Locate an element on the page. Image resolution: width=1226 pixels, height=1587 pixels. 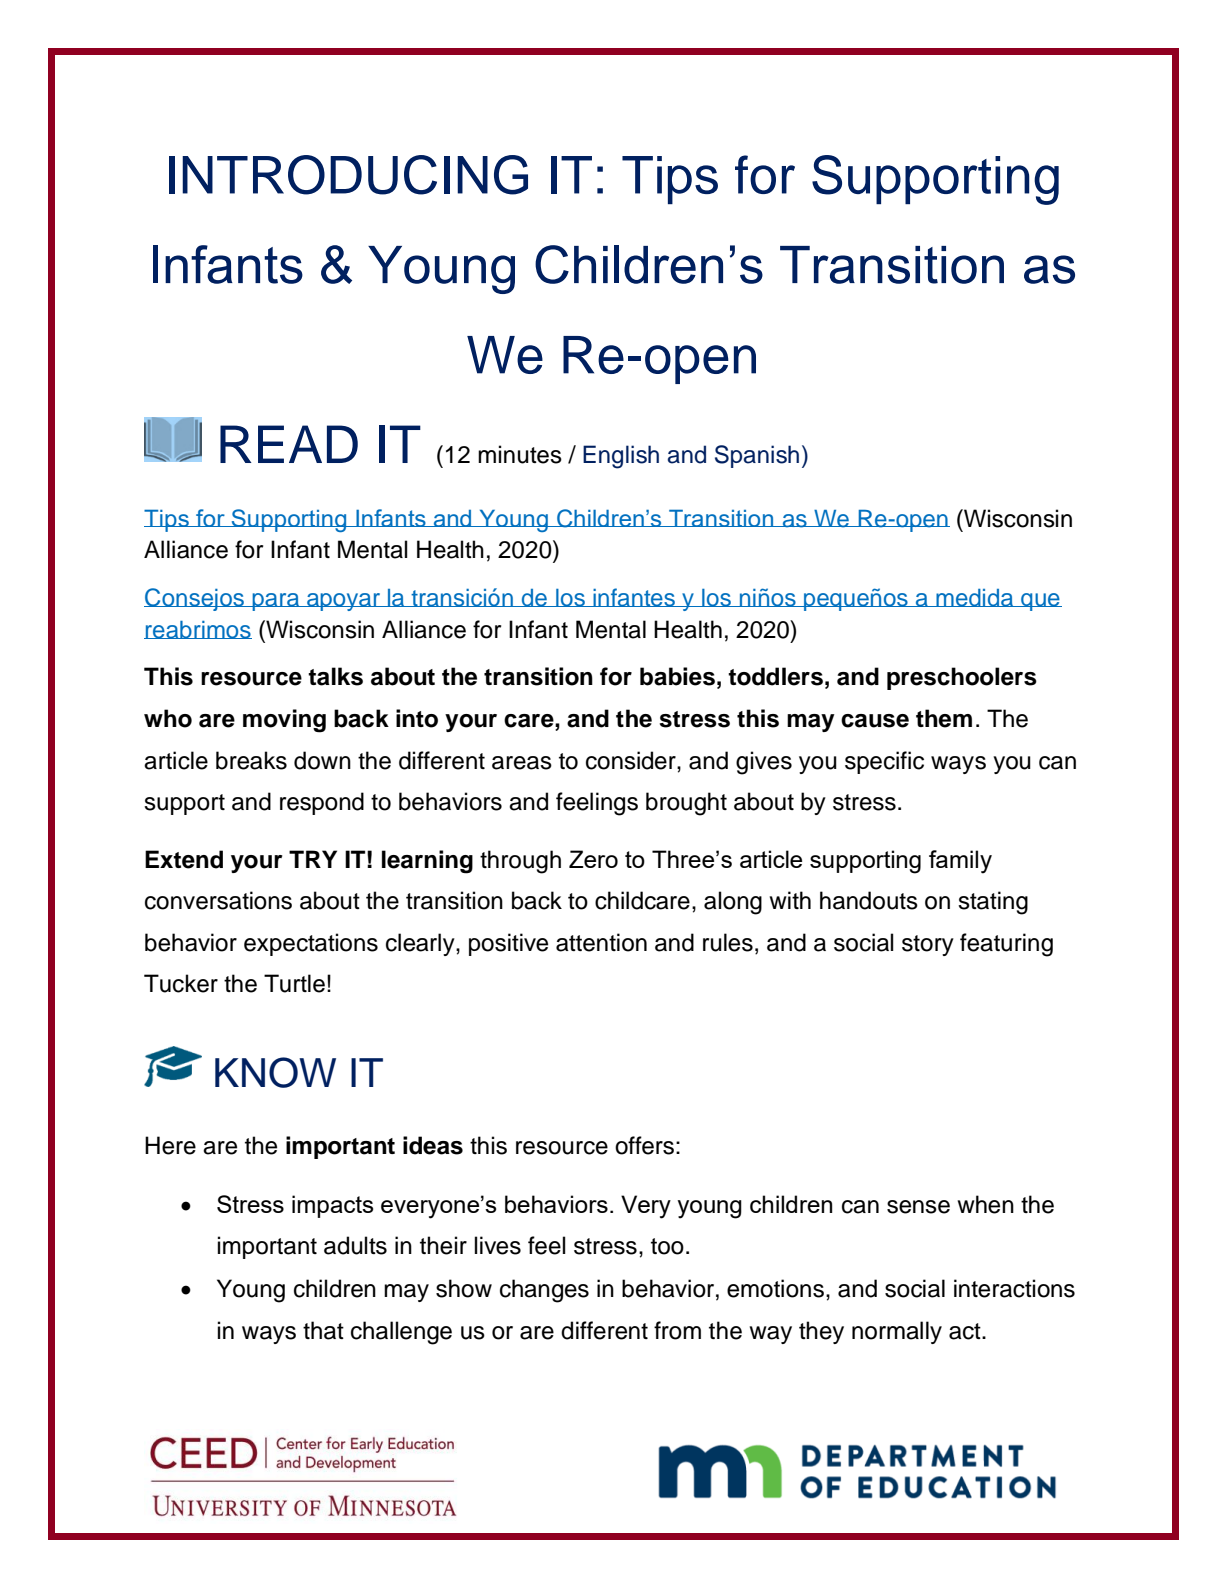
breaks is located at coordinates (251, 760).
